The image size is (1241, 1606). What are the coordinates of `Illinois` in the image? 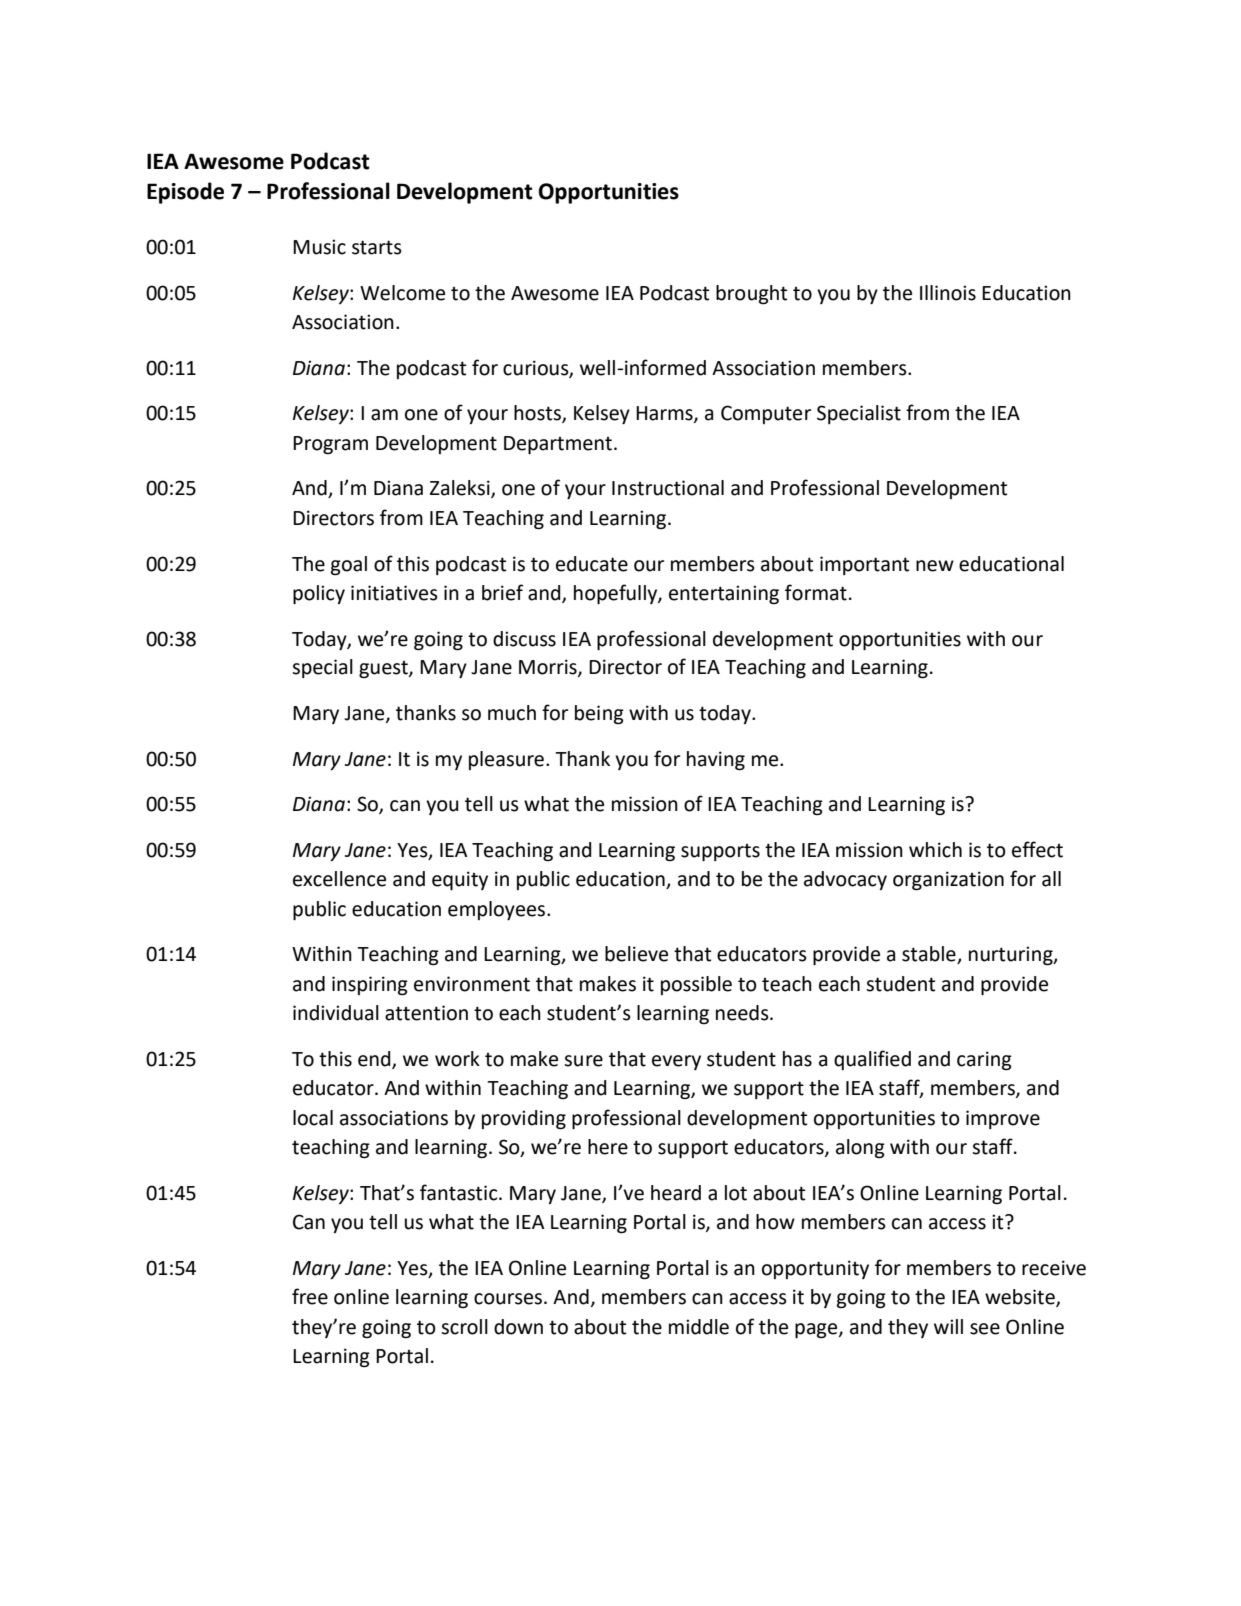 It's located at (948, 293).
